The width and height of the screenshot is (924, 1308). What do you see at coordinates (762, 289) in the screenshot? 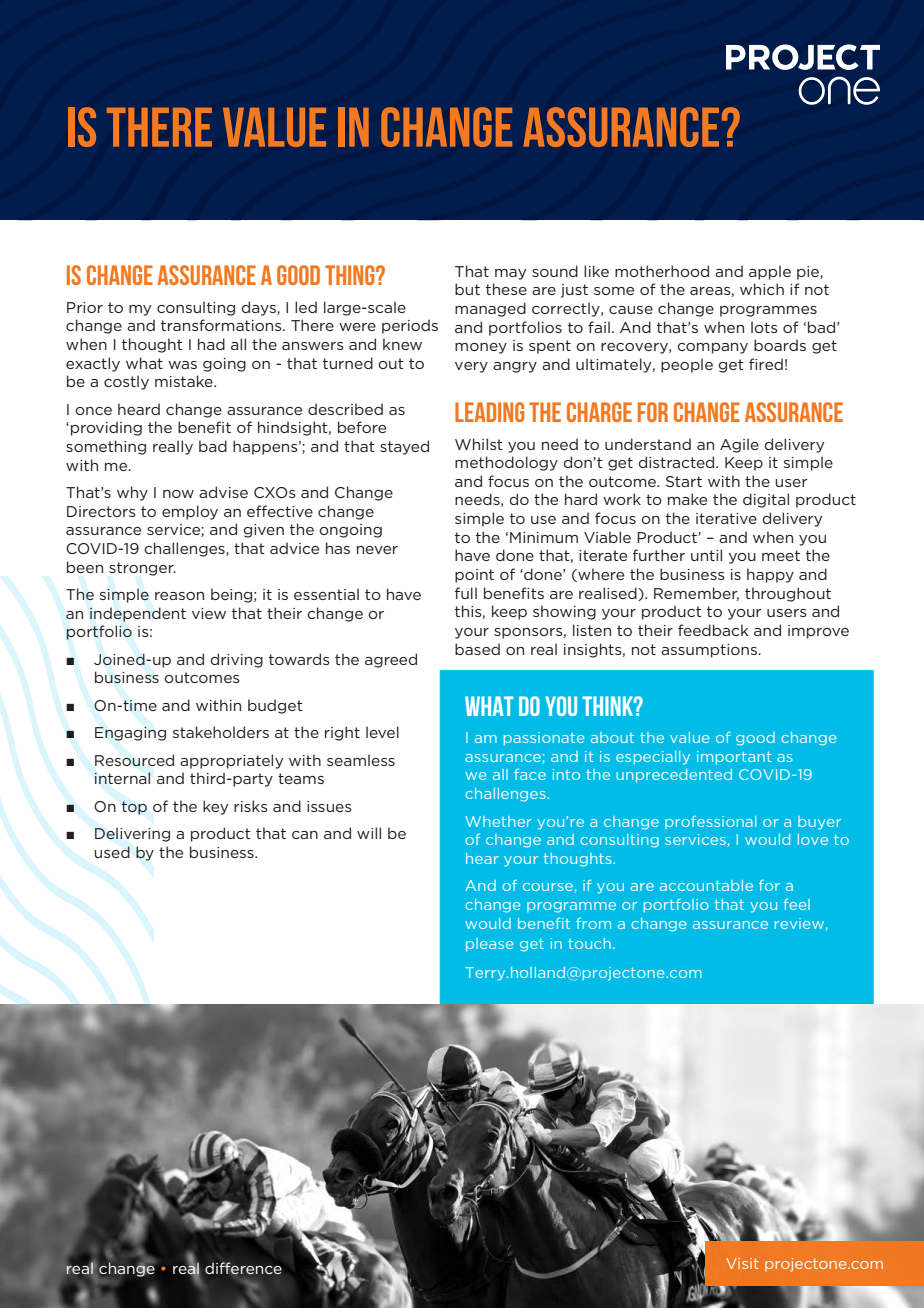
I see `which` at bounding box center [762, 289].
